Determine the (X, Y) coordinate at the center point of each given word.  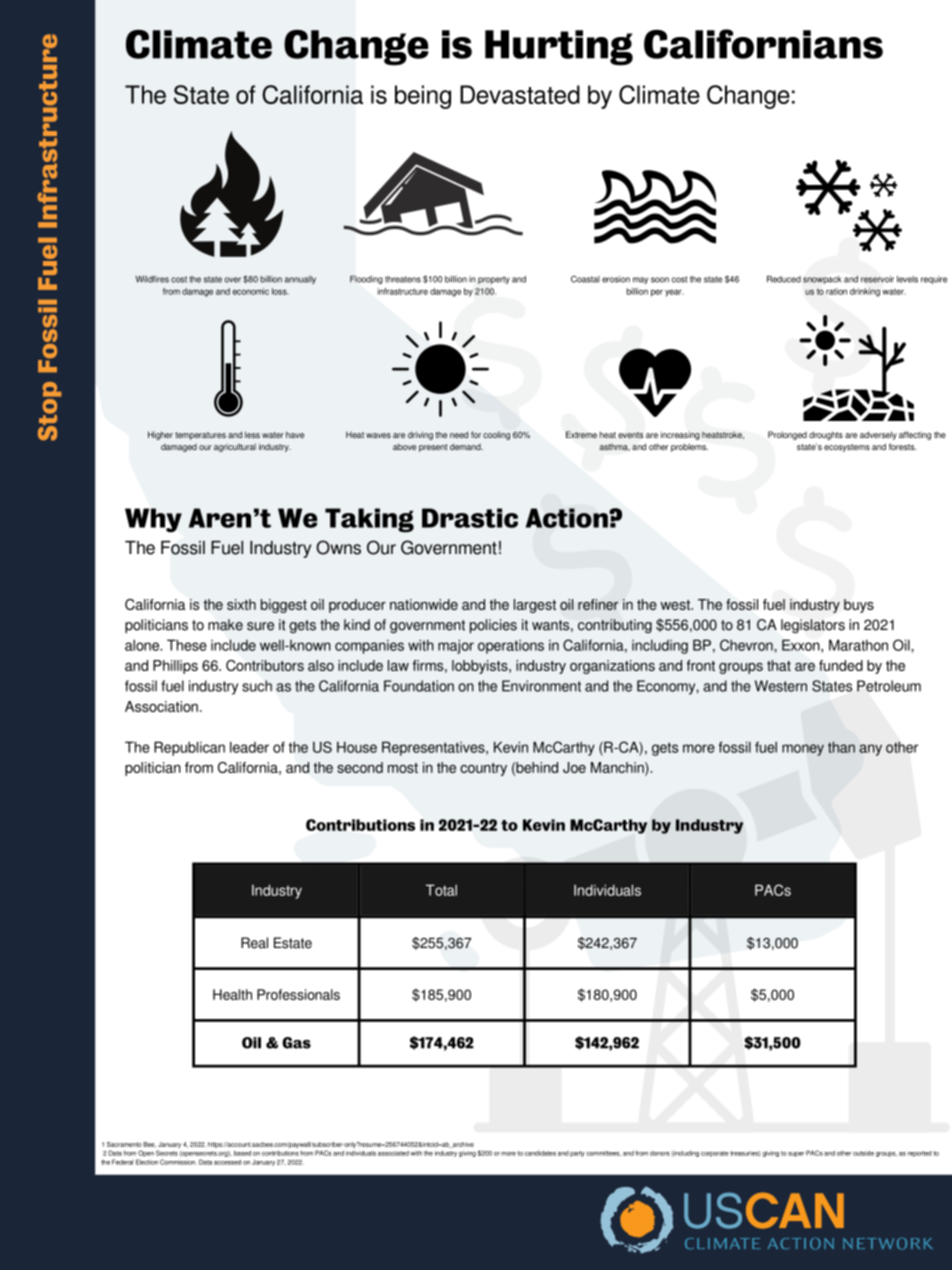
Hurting (559, 48)
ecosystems (847, 448)
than (841, 747)
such (257, 686)
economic (251, 291)
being (423, 97)
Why (153, 520)
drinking (865, 292)
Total (441, 890)
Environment (541, 686)
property (494, 280)
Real (254, 943)
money (803, 750)
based (242, 1153)
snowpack (822, 280)
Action (568, 518)
